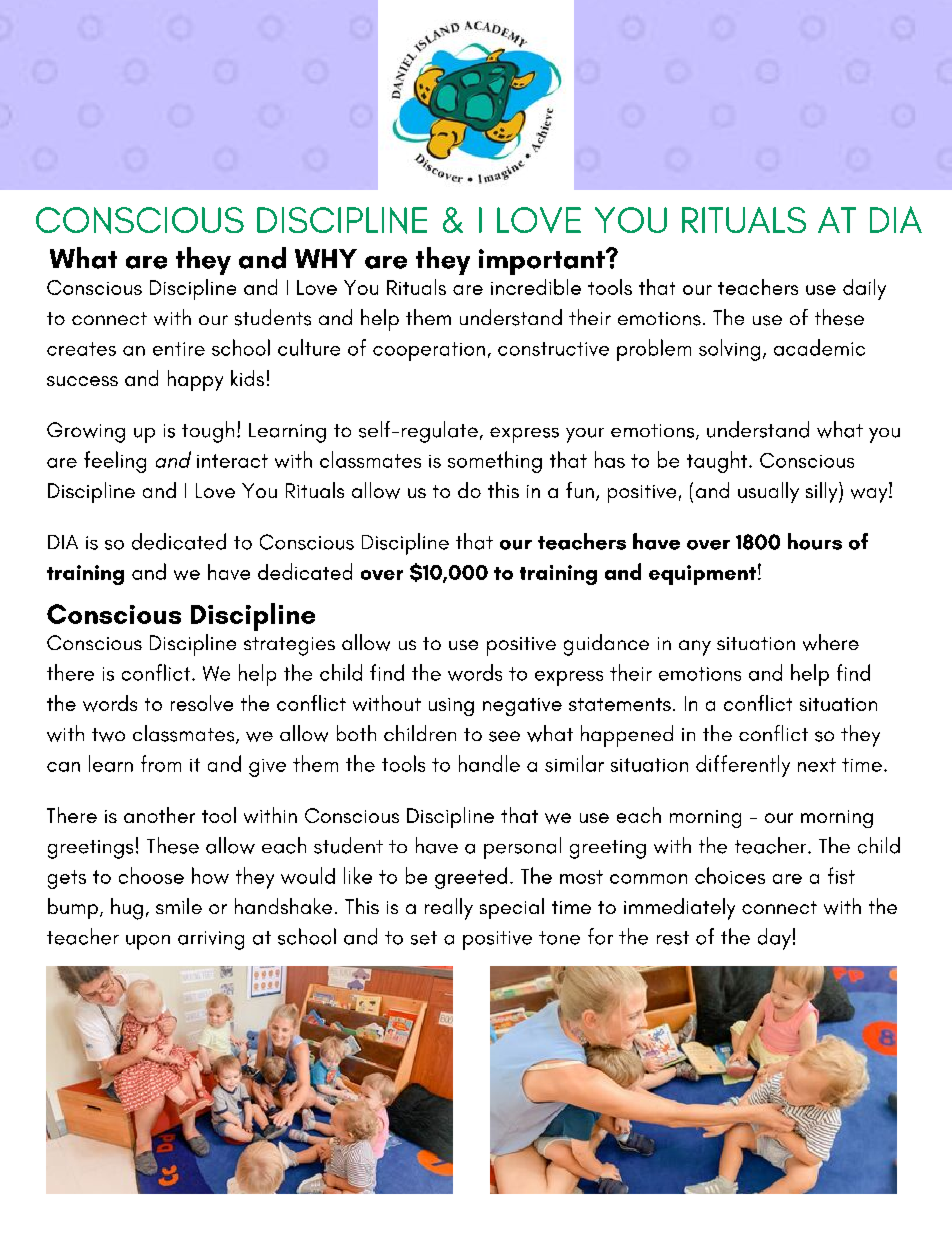 Image resolution: width=952 pixels, height=1233 pixels. Describe the element at coordinates (451, 707) in the document. I see `using` at that location.
